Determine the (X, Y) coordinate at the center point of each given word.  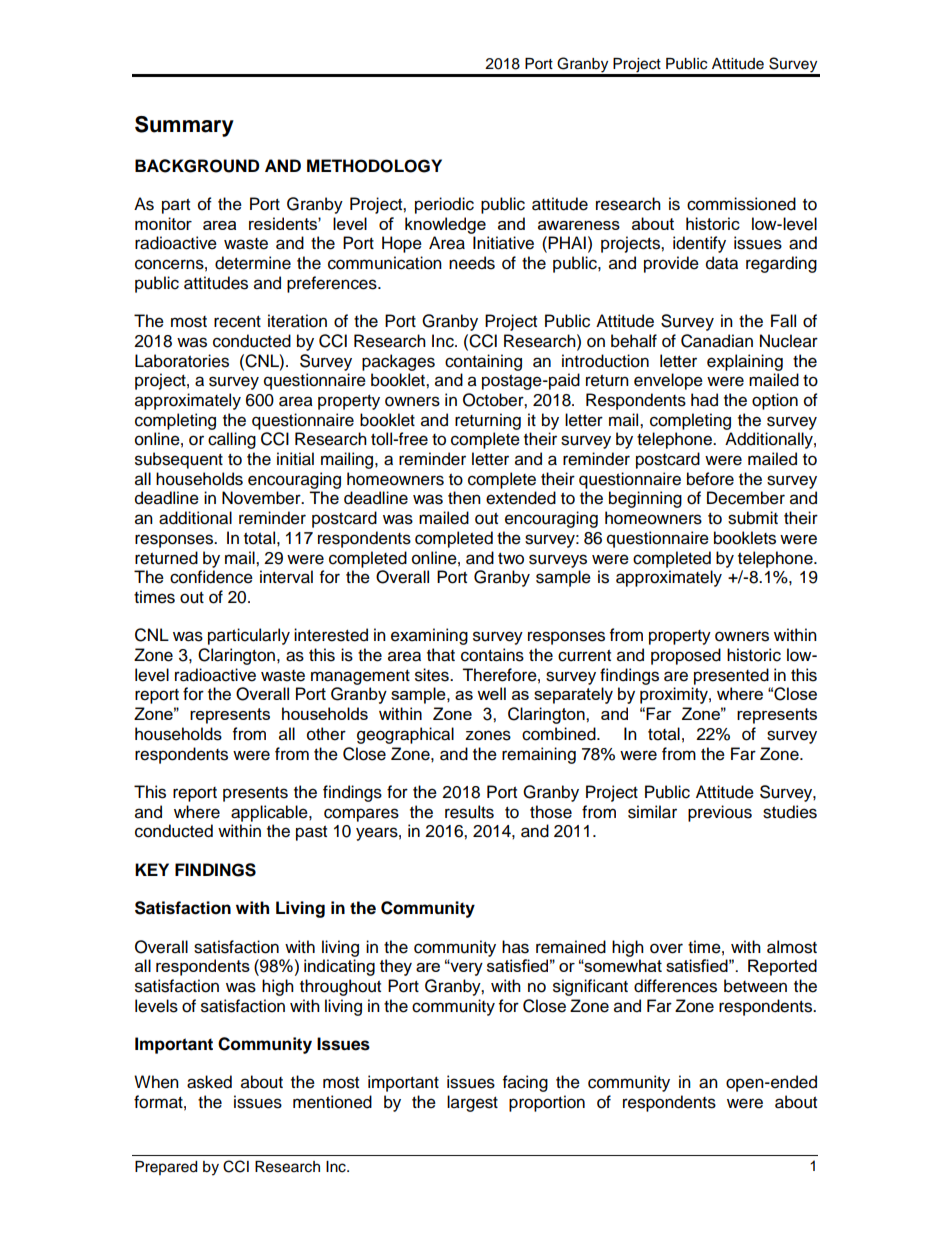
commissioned (741, 204)
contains (492, 655)
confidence (211, 577)
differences (675, 986)
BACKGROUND (197, 166)
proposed (686, 656)
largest (472, 1103)
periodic (444, 205)
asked (209, 1082)
